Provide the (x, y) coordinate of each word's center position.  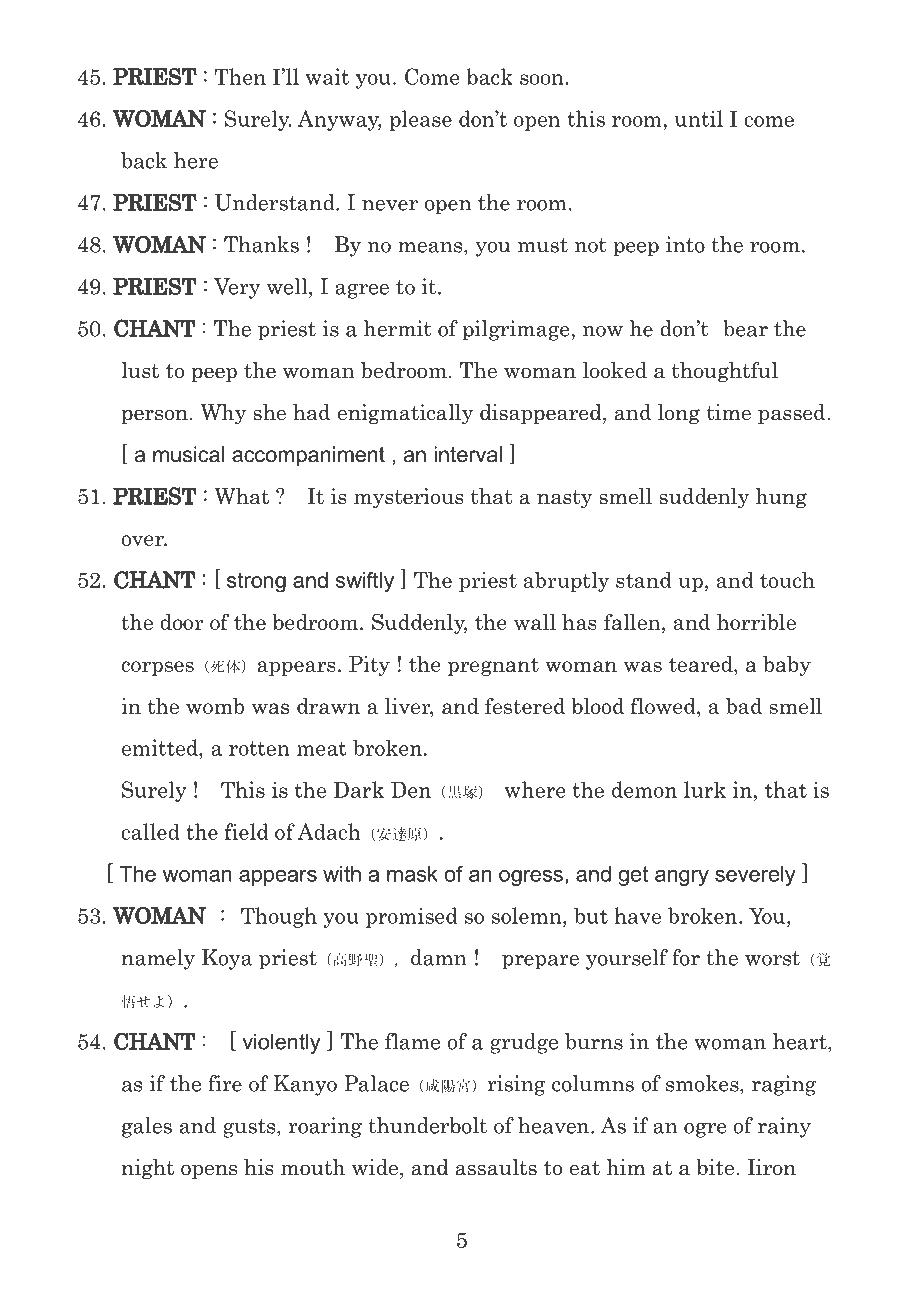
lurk (705, 789)
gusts (250, 1128)
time (729, 412)
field (247, 831)
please (420, 120)
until (699, 118)
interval (468, 454)
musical (188, 454)
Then (240, 76)
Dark (359, 789)
